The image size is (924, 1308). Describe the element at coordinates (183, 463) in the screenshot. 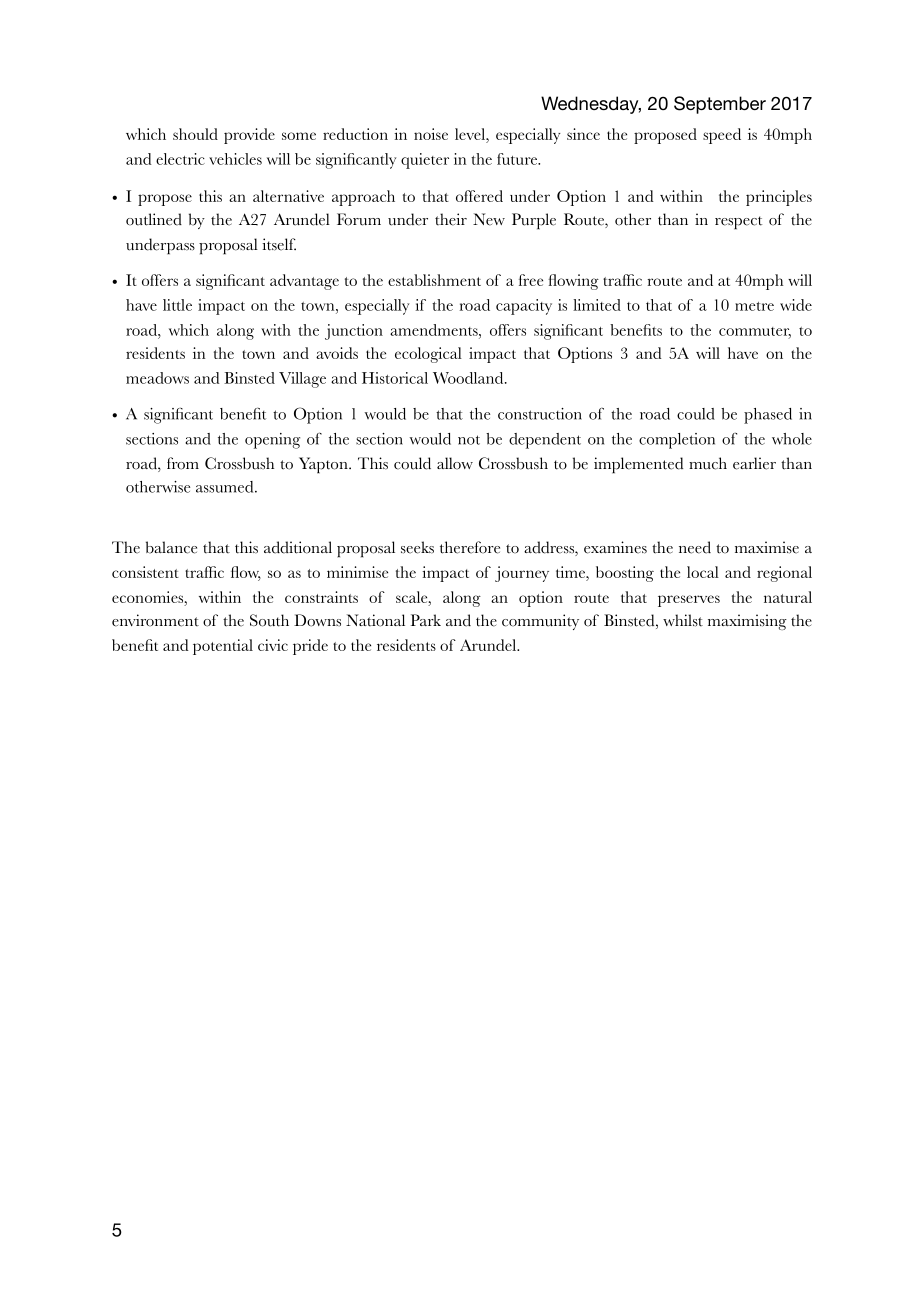

I see `from` at that location.
